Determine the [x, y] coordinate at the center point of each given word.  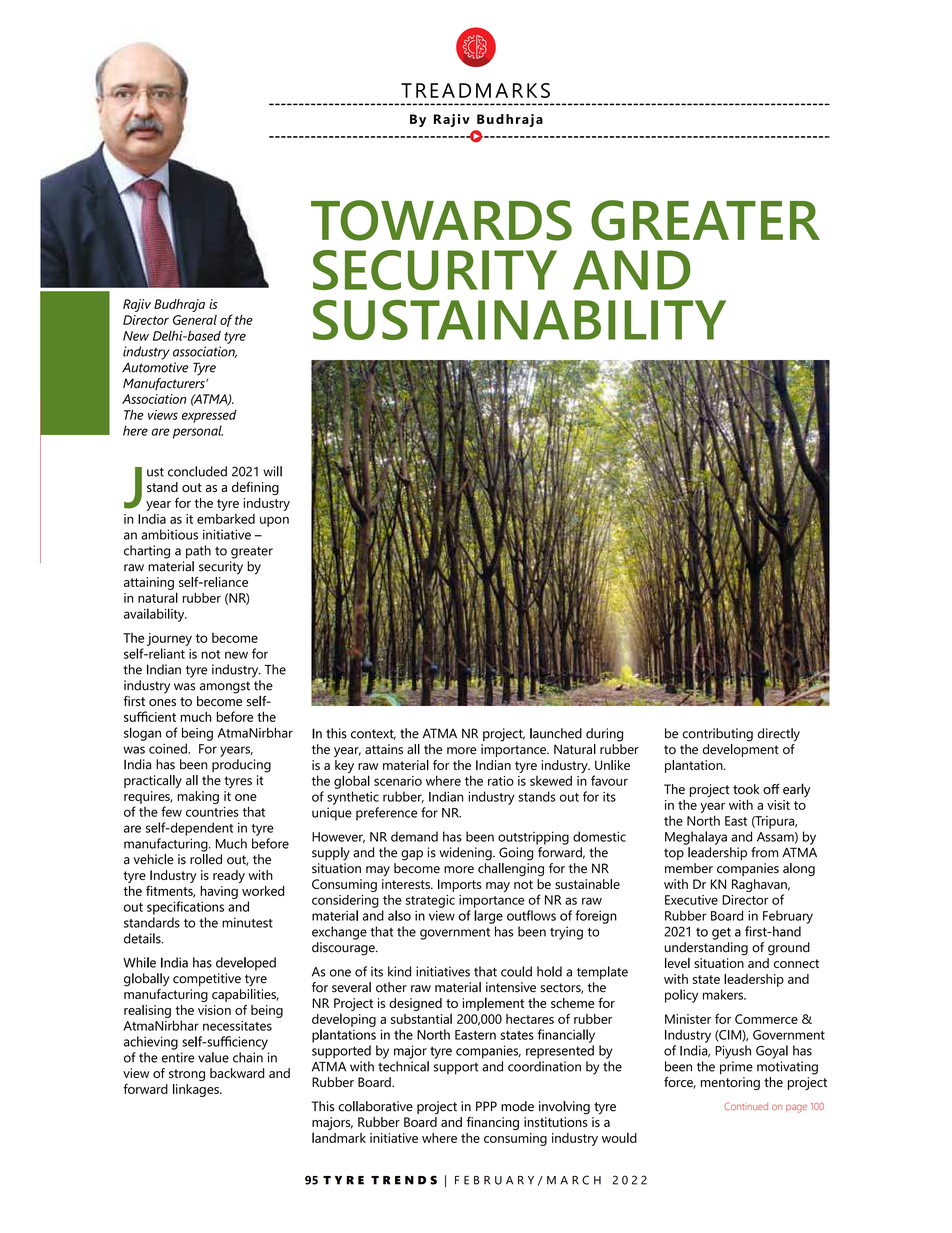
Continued [746, 1106]
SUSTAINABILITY [519, 320]
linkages [197, 1090]
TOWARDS [441, 220]
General [195, 320]
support [456, 1069]
